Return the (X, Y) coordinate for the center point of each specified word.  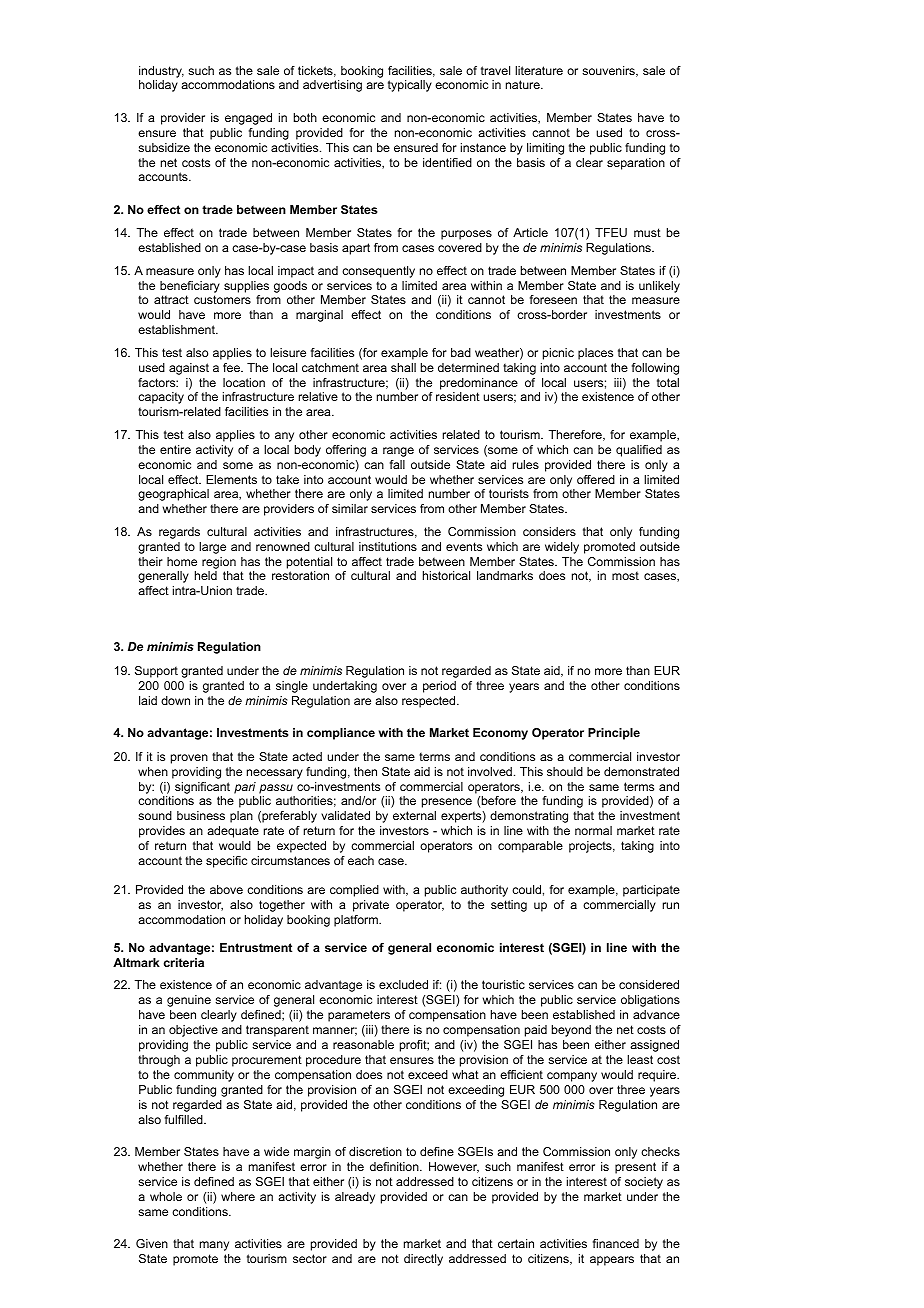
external (414, 815)
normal (593, 830)
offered (596, 479)
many (214, 1246)
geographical (173, 495)
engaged (248, 119)
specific (226, 862)
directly (423, 1260)
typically (410, 86)
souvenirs (609, 71)
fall (397, 464)
